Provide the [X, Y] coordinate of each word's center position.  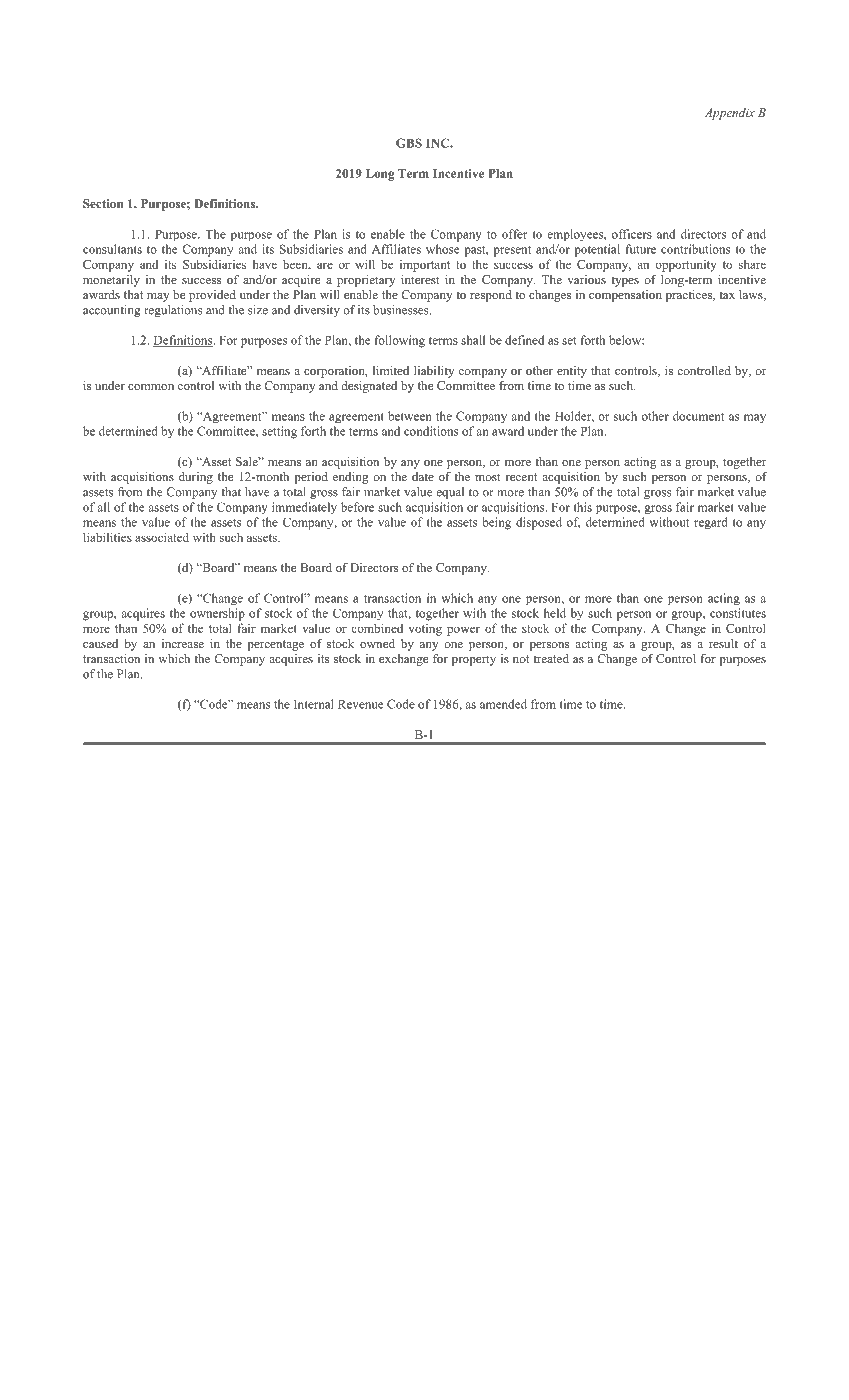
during [196, 478]
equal [450, 493]
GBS [409, 143]
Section [103, 203]
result [723, 643]
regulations [173, 311]
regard [710, 523]
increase [183, 643]
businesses [402, 310]
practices [690, 296]
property [474, 660]
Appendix [730, 114]
